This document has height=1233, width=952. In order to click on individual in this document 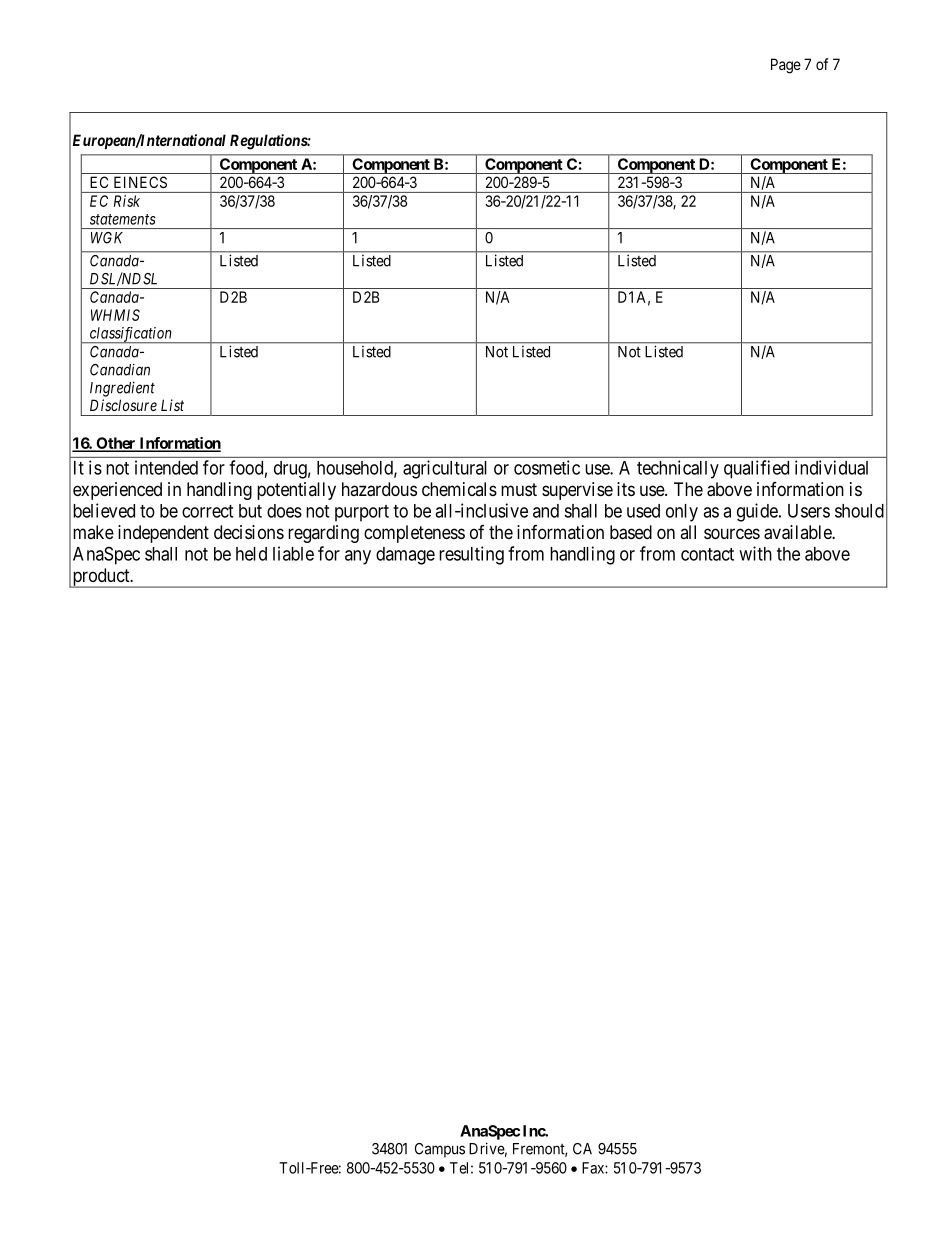, I will do `click(831, 467)`.
